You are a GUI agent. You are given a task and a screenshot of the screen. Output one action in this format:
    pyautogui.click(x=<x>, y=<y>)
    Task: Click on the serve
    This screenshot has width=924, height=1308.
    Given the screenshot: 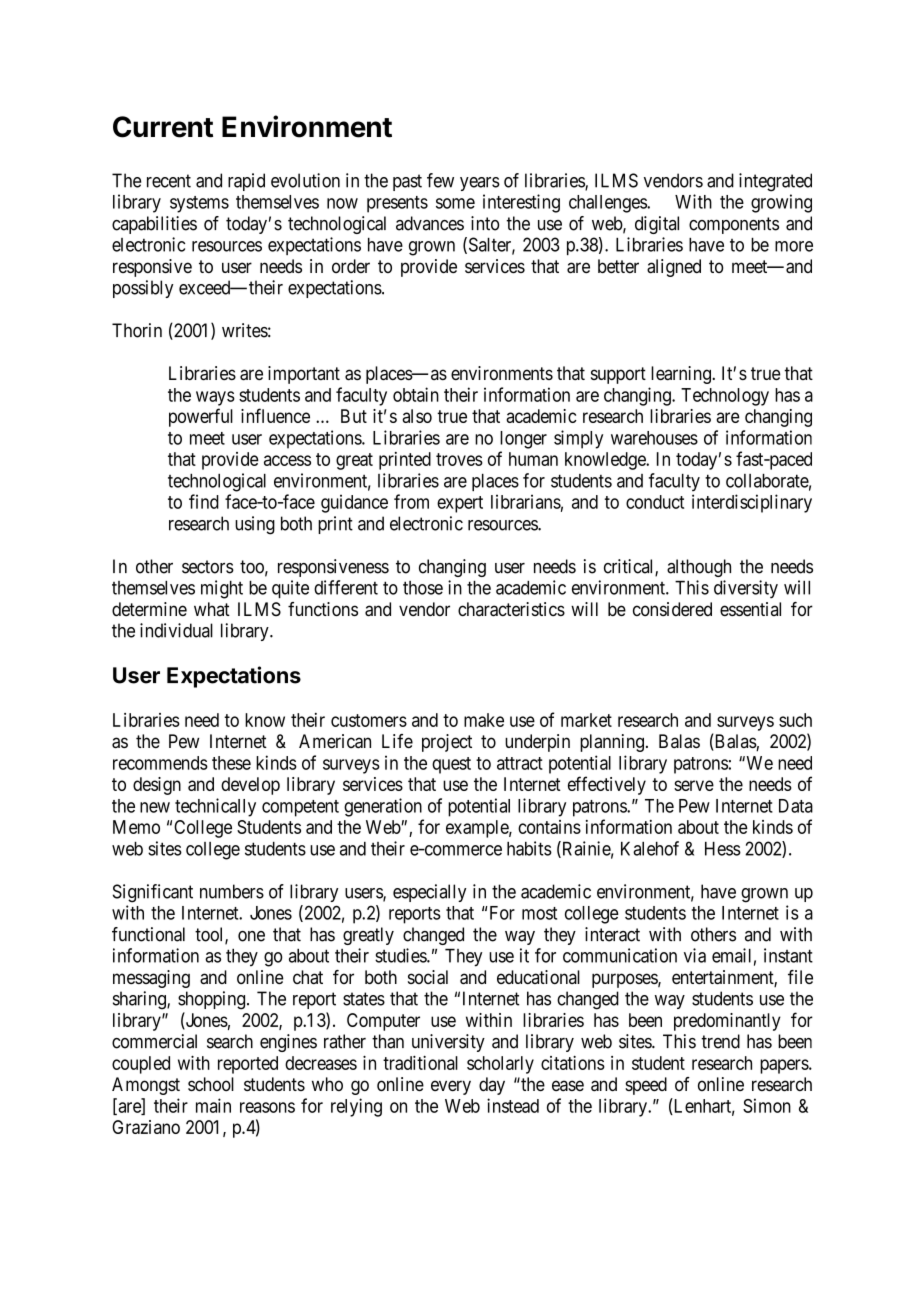 What is the action you would take?
    pyautogui.click(x=694, y=785)
